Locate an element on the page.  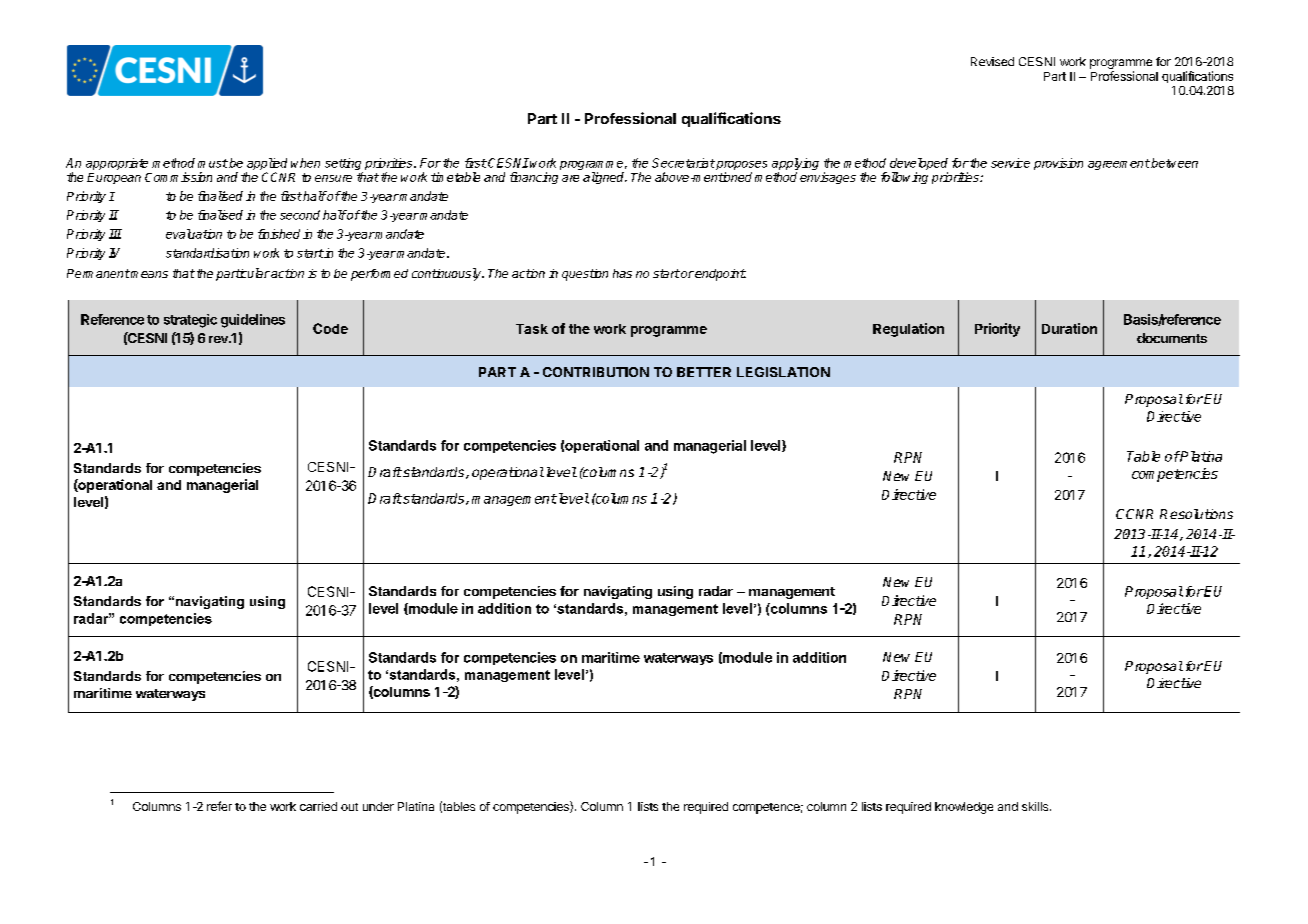
CONTRIBUTION is located at coordinates (596, 372).
